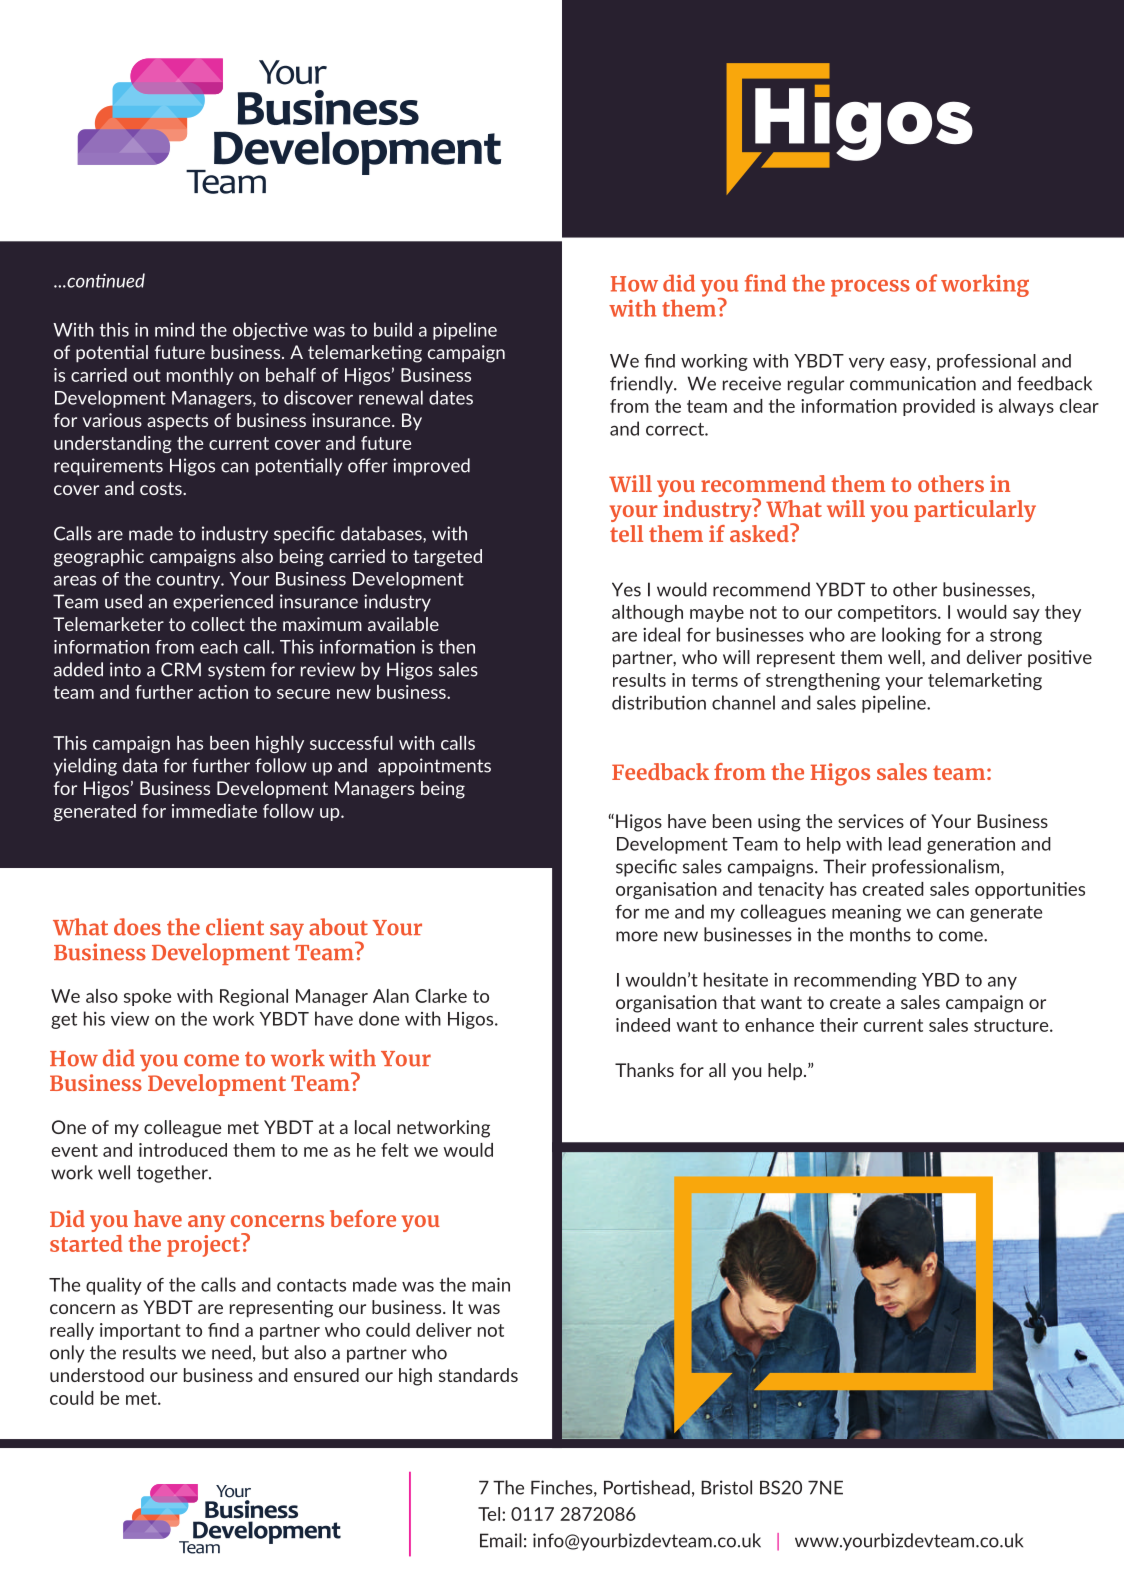  Describe the element at coordinates (478, 1375) in the screenshot. I see `standards` at that location.
